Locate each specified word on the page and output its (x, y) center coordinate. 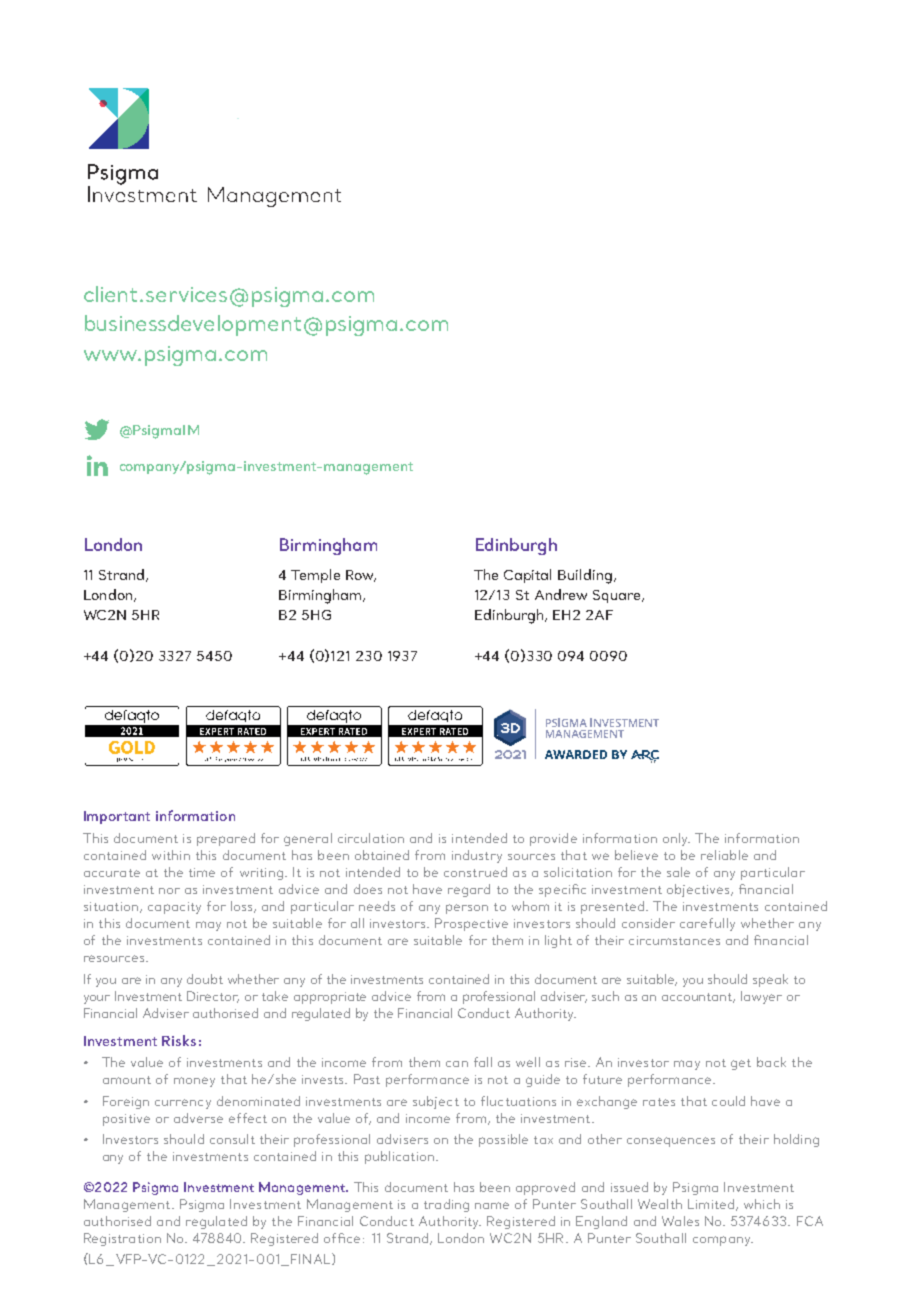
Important (117, 817)
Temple (315, 576)
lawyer (761, 997)
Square (616, 596)
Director (213, 997)
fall (483, 1062)
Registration (122, 1239)
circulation (371, 838)
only (676, 839)
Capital (527, 576)
